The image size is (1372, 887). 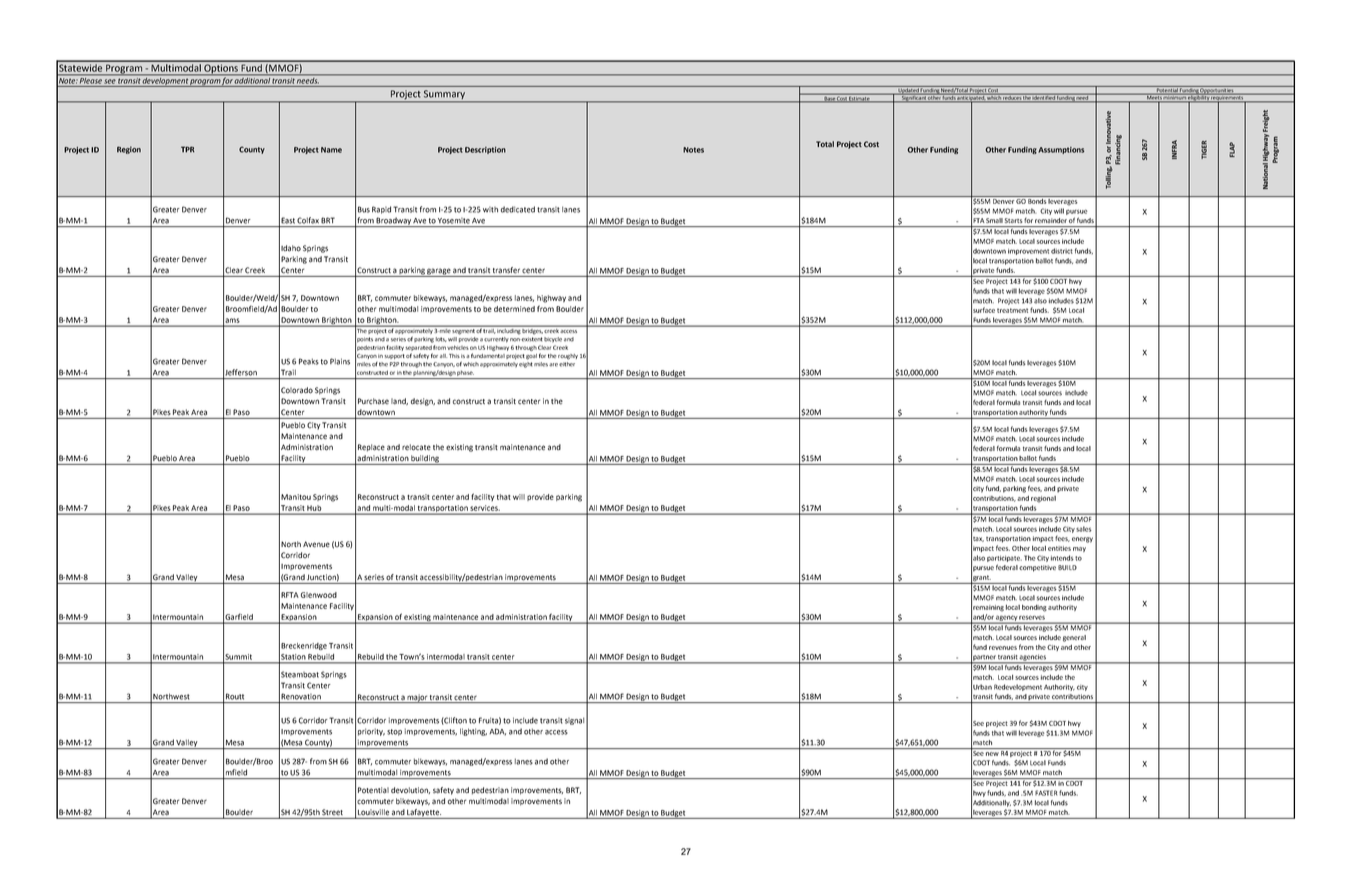 What do you see at coordinates (1062, 251) in the screenshot?
I see `district` at bounding box center [1062, 251].
